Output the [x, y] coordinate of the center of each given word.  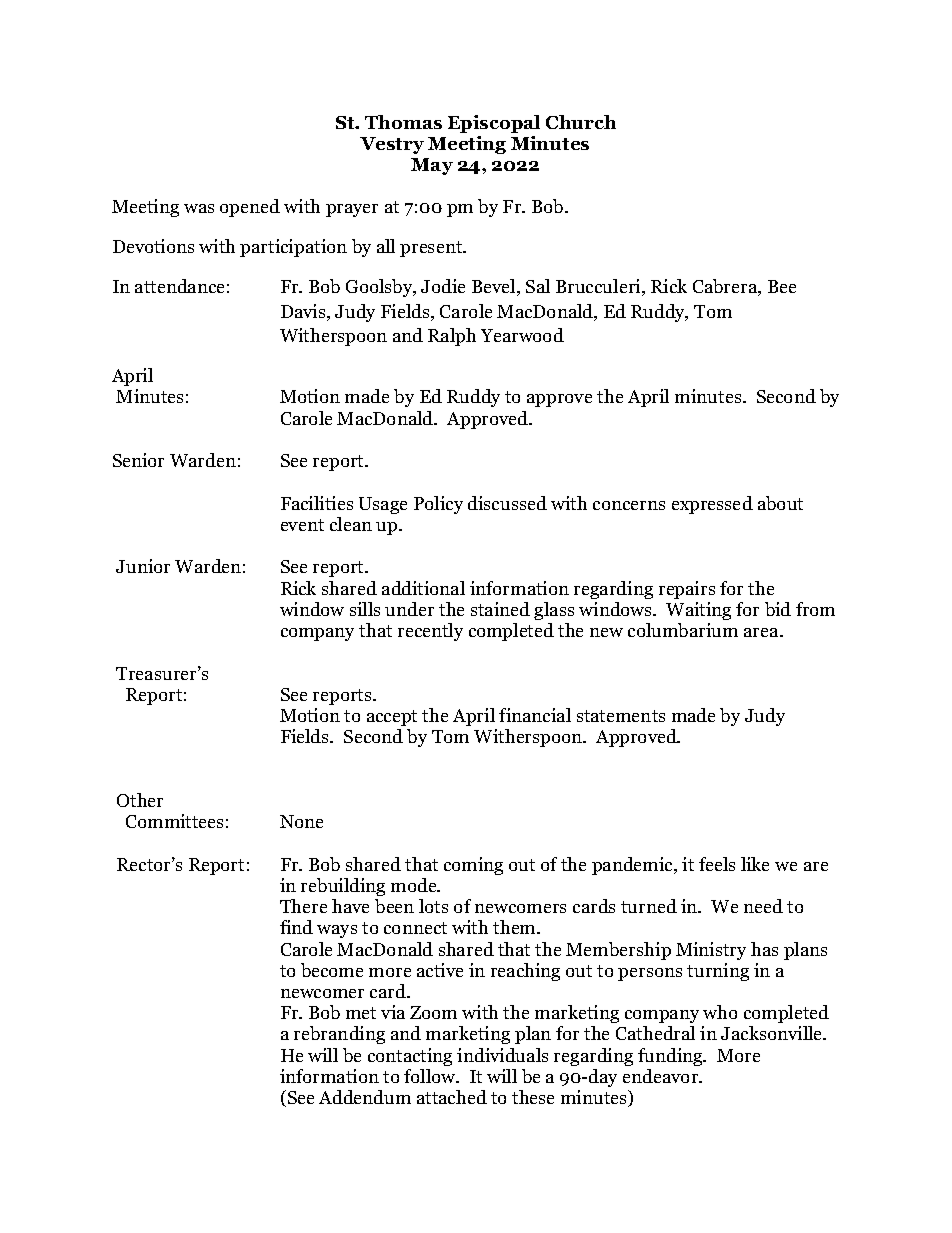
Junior [143, 566]
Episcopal [494, 124]
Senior [138, 460]
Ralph [452, 337]
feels [717, 864]
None [301, 821]
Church [581, 122]
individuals [502, 1055]
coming [473, 866]
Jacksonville [773, 1033]
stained [500, 609]
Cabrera [726, 287]
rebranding [339, 1035]
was [199, 208]
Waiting [698, 611]
